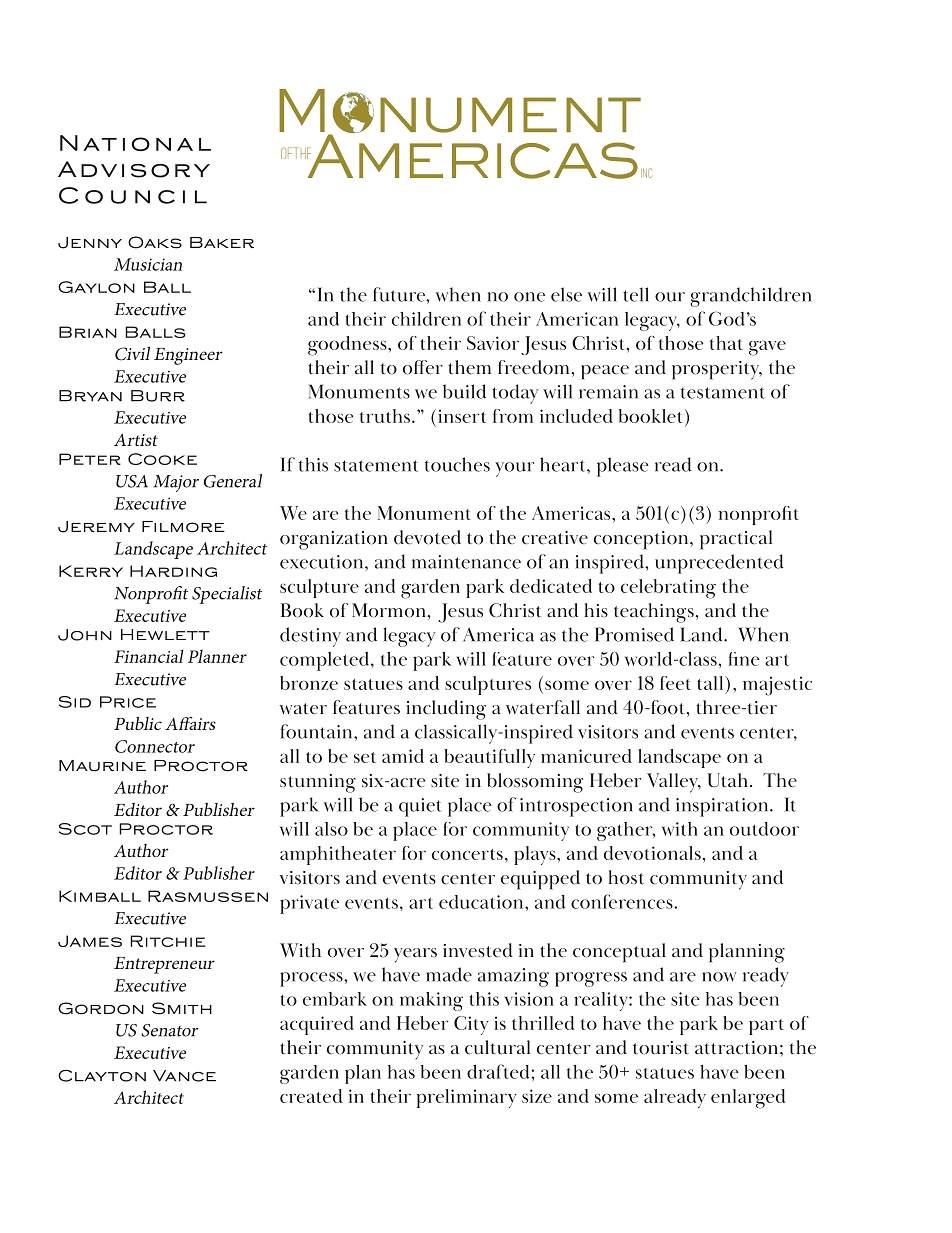 The height and width of the screenshot is (1233, 952). What do you see at coordinates (184, 1076) in the screenshot?
I see `Vance` at bounding box center [184, 1076].
